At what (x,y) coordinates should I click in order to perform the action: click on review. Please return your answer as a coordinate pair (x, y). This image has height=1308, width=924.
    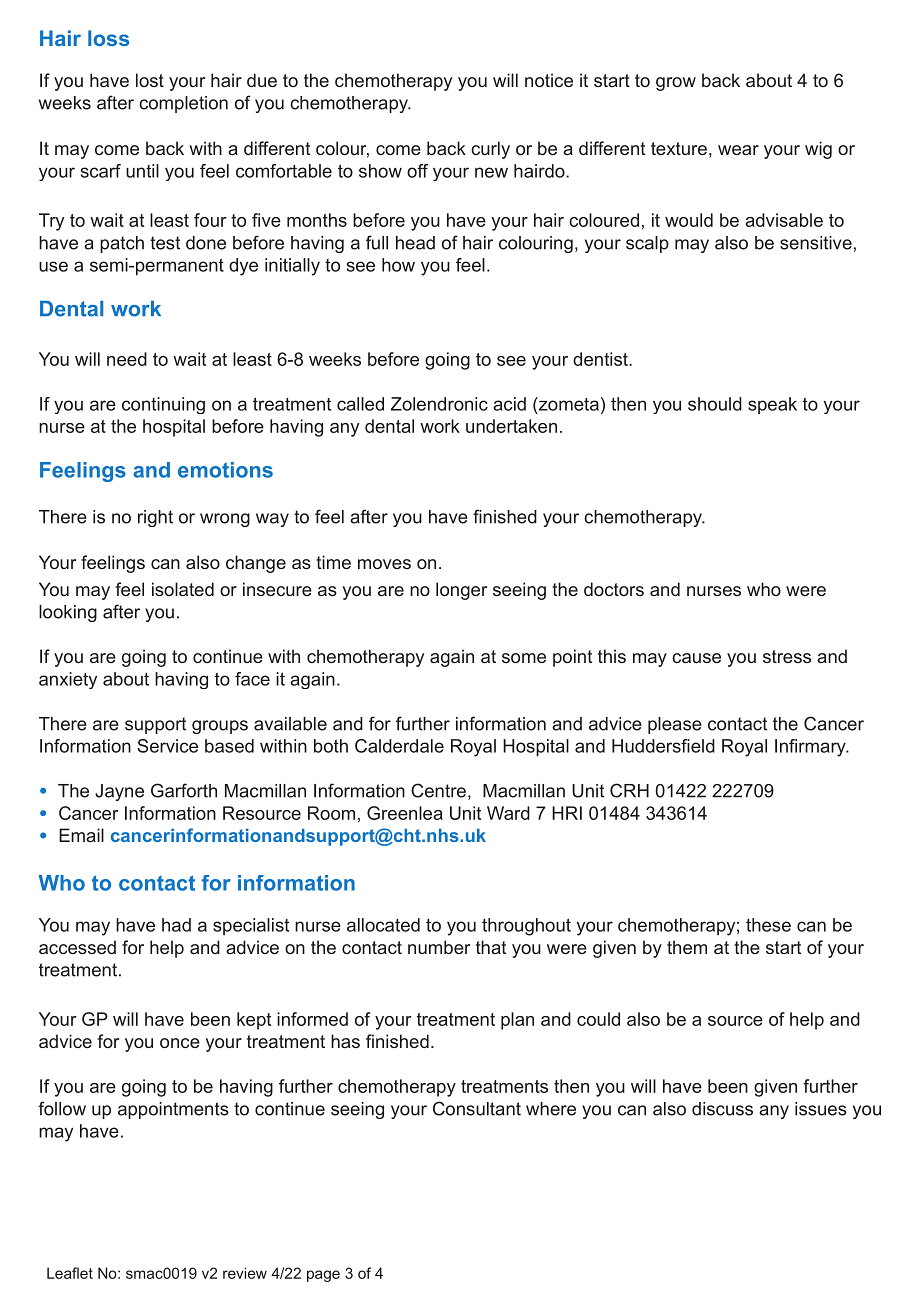
    Looking at the image, I should click on (245, 1273).
